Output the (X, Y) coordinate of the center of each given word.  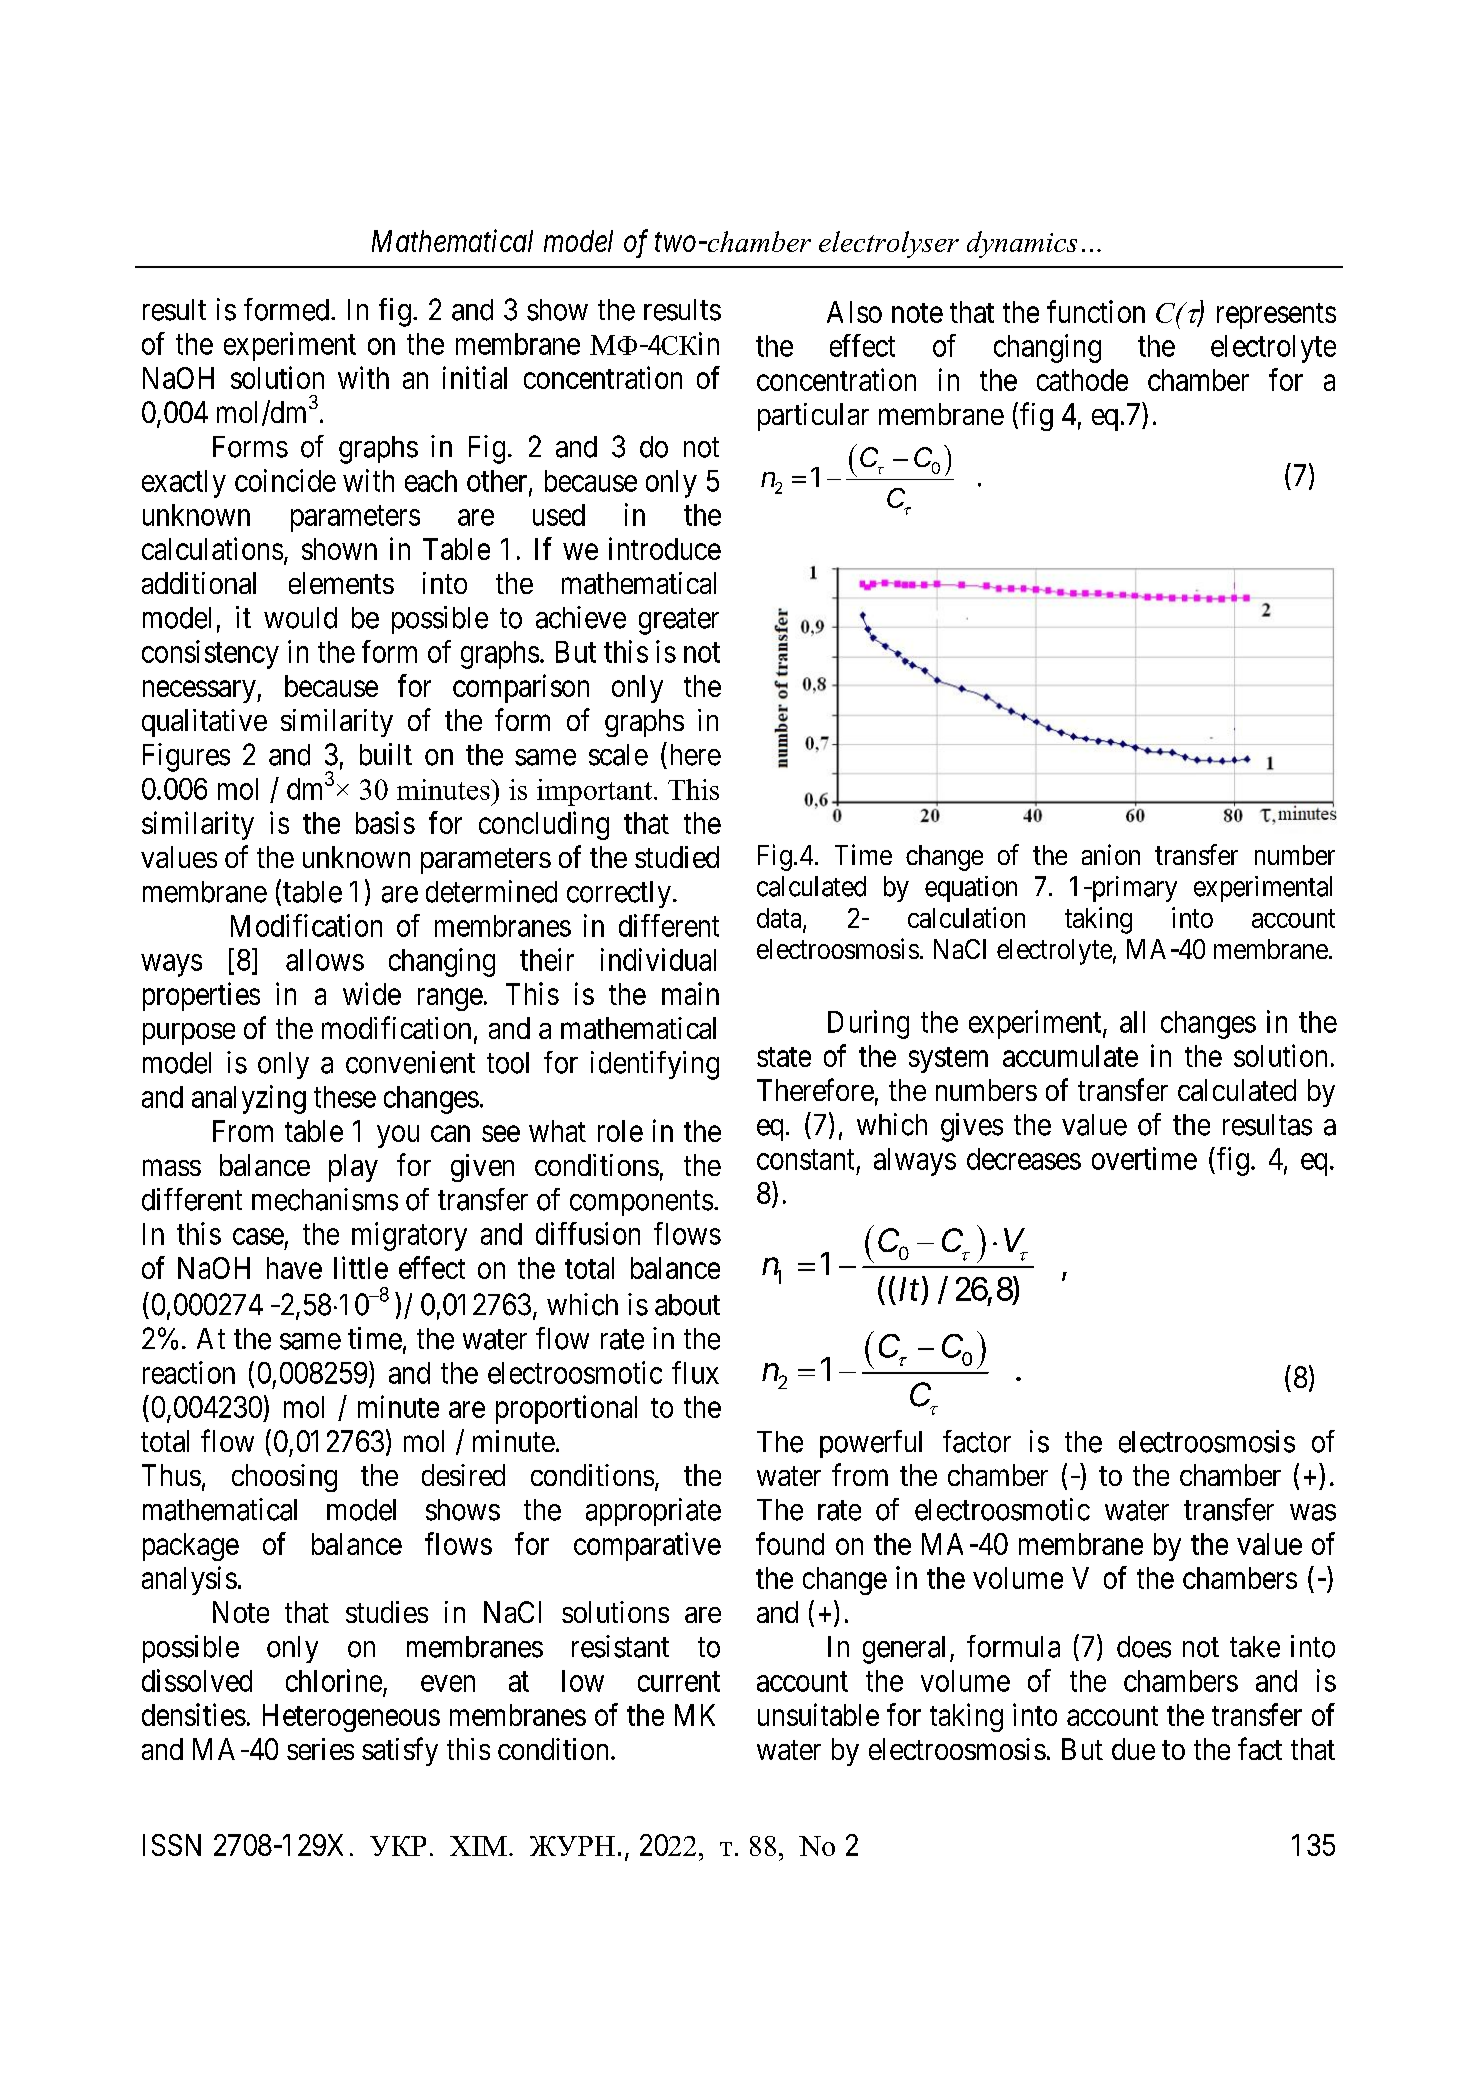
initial (475, 377)
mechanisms (325, 1199)
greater (679, 622)
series (320, 1749)
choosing (284, 1478)
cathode (1082, 380)
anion (1111, 854)
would (300, 618)
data (780, 919)
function (1096, 311)
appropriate (653, 1512)
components (641, 1203)
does (1144, 1647)
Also (854, 312)
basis (385, 822)
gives (972, 1127)
